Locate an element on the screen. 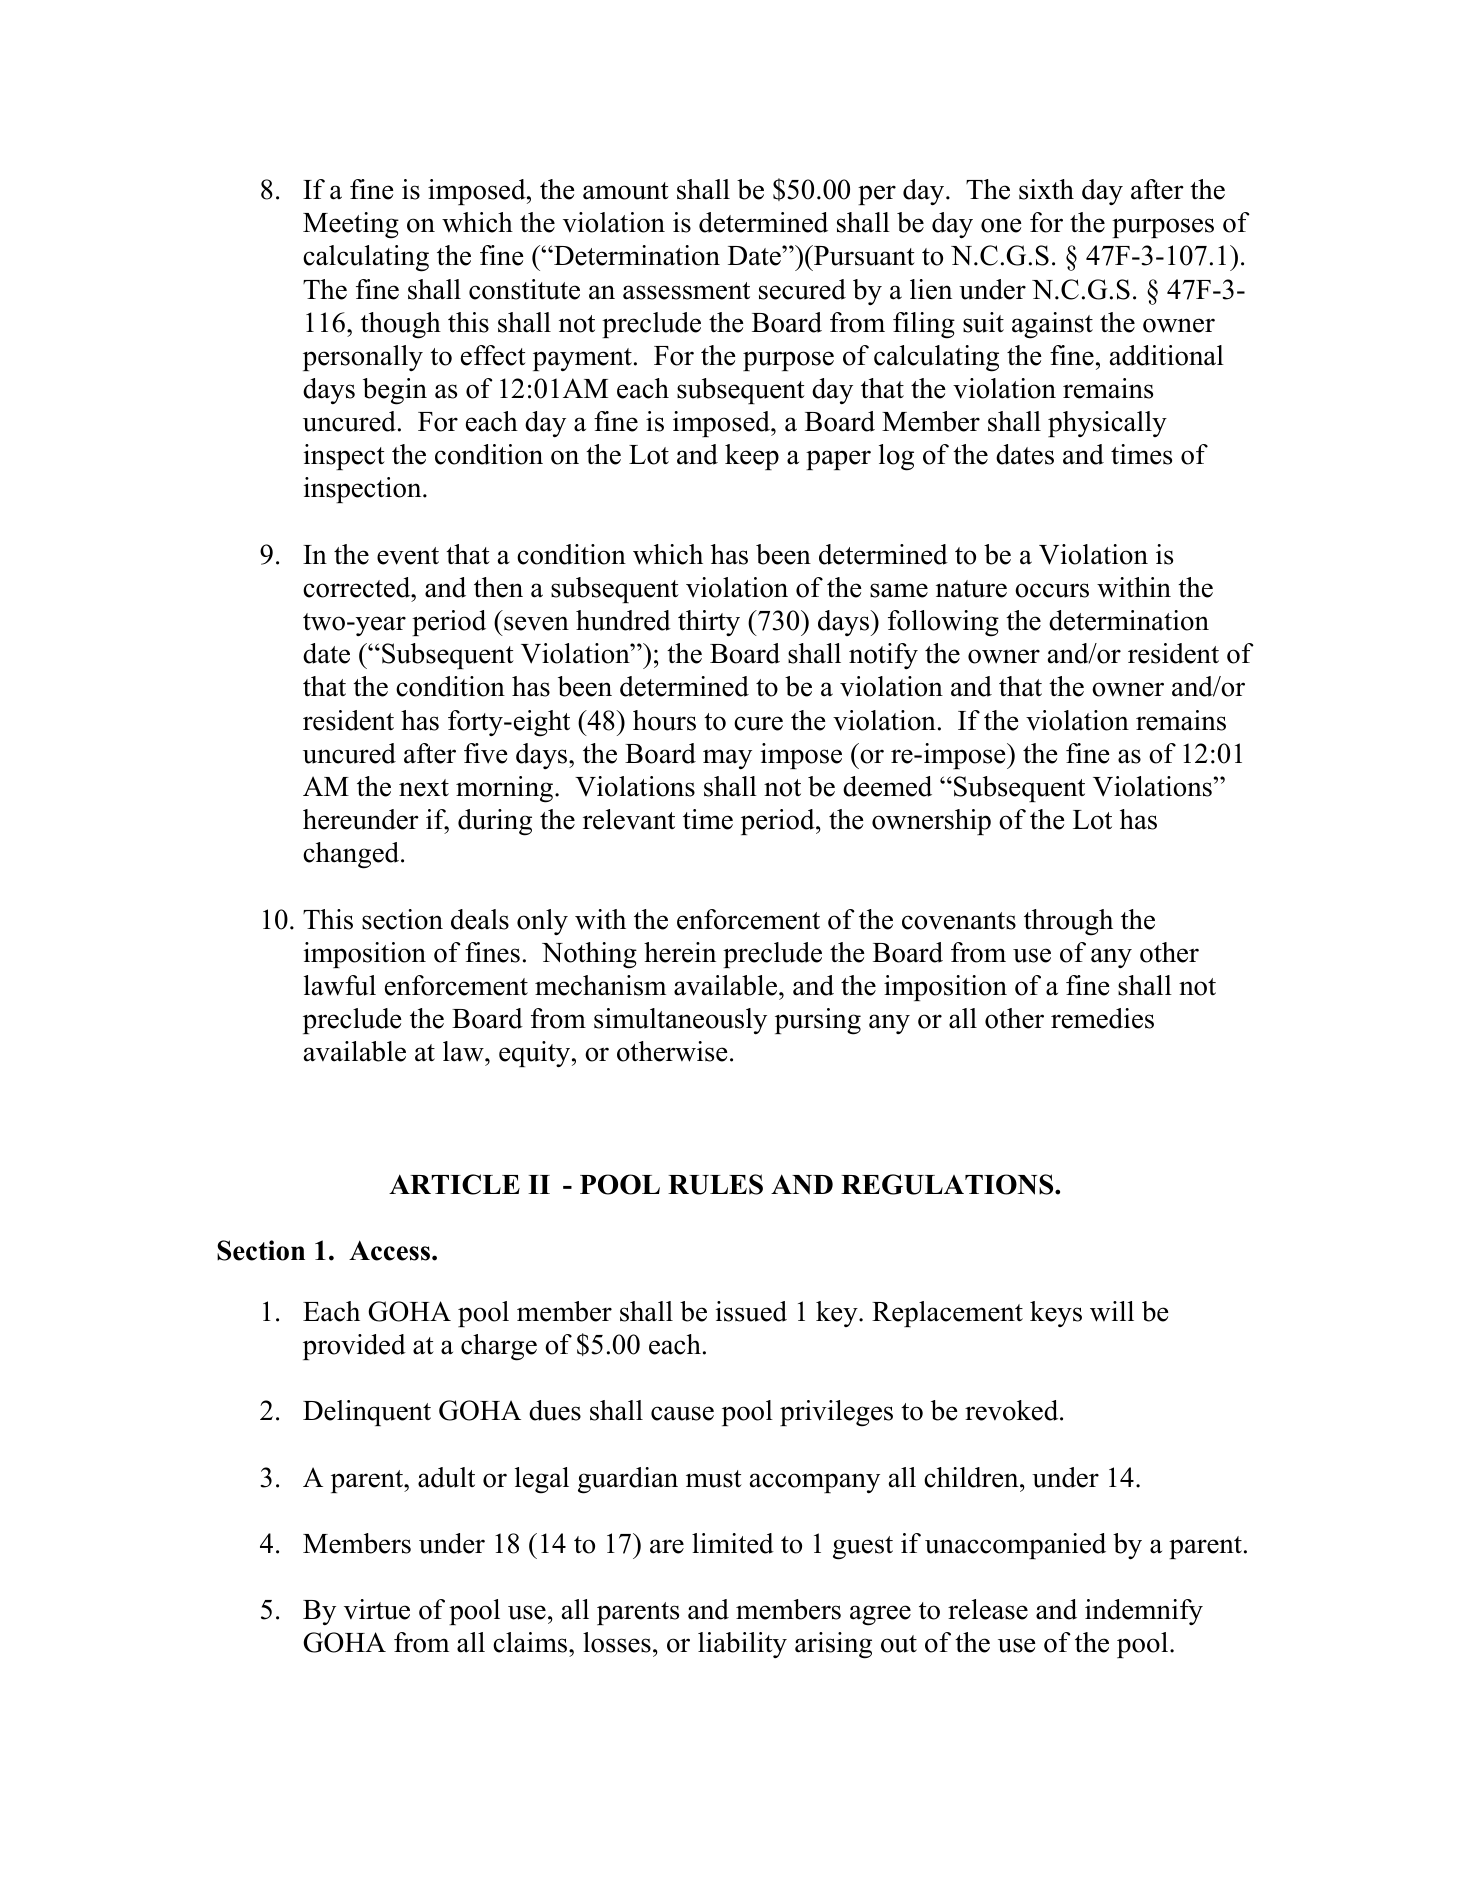 The width and height of the screenshot is (1471, 1903). through is located at coordinates (1068, 922).
